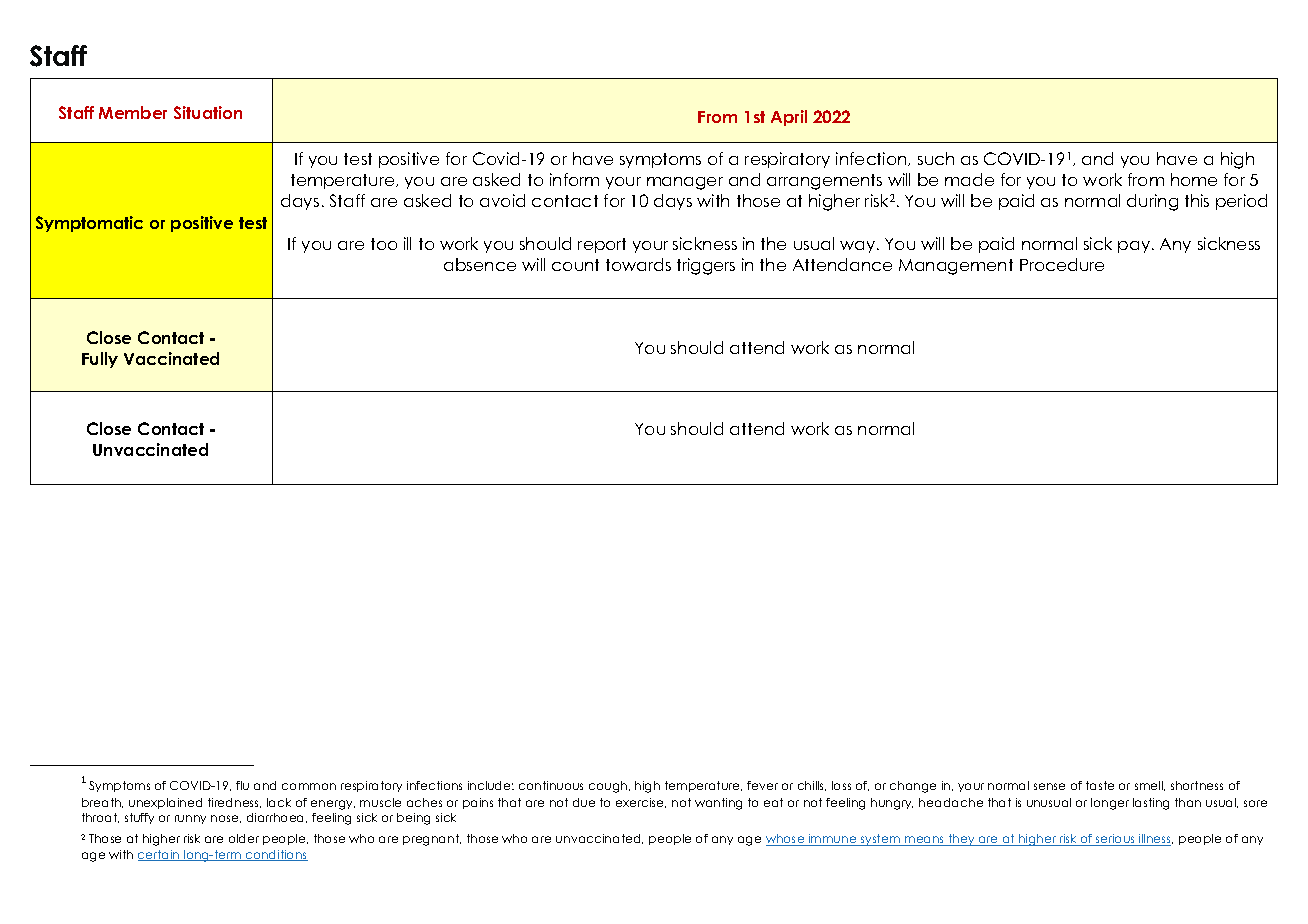 Image resolution: width=1308 pixels, height=924 pixels. Describe the element at coordinates (1100, 785) in the image. I see `taste` at that location.
